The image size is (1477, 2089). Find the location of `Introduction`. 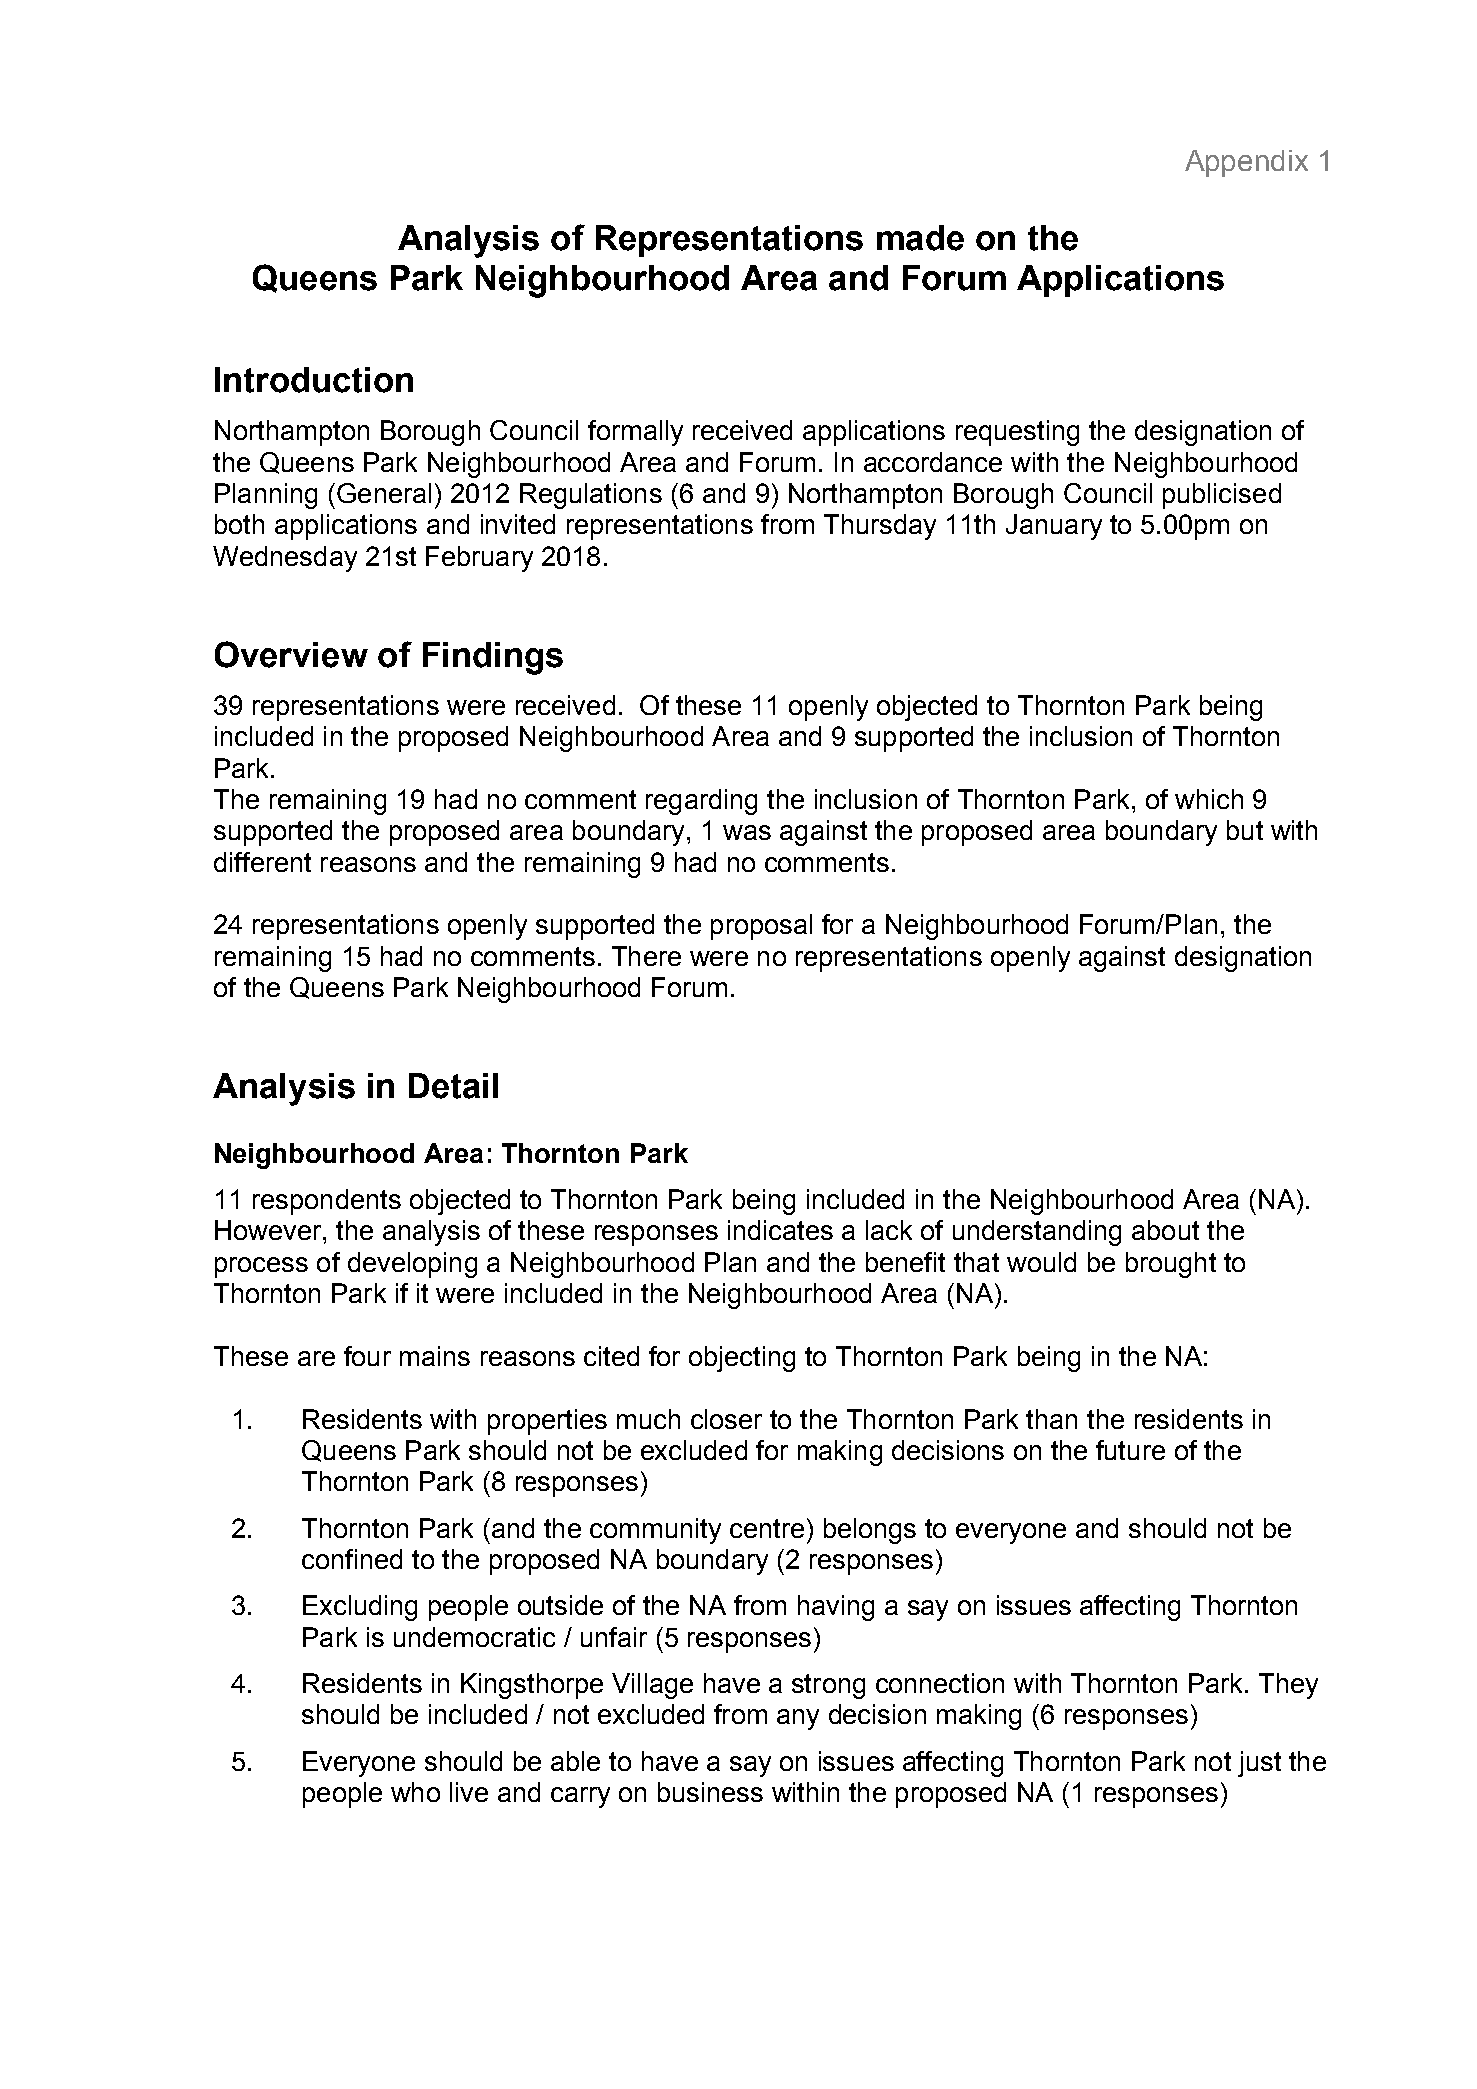

Introduction is located at coordinates (314, 380).
